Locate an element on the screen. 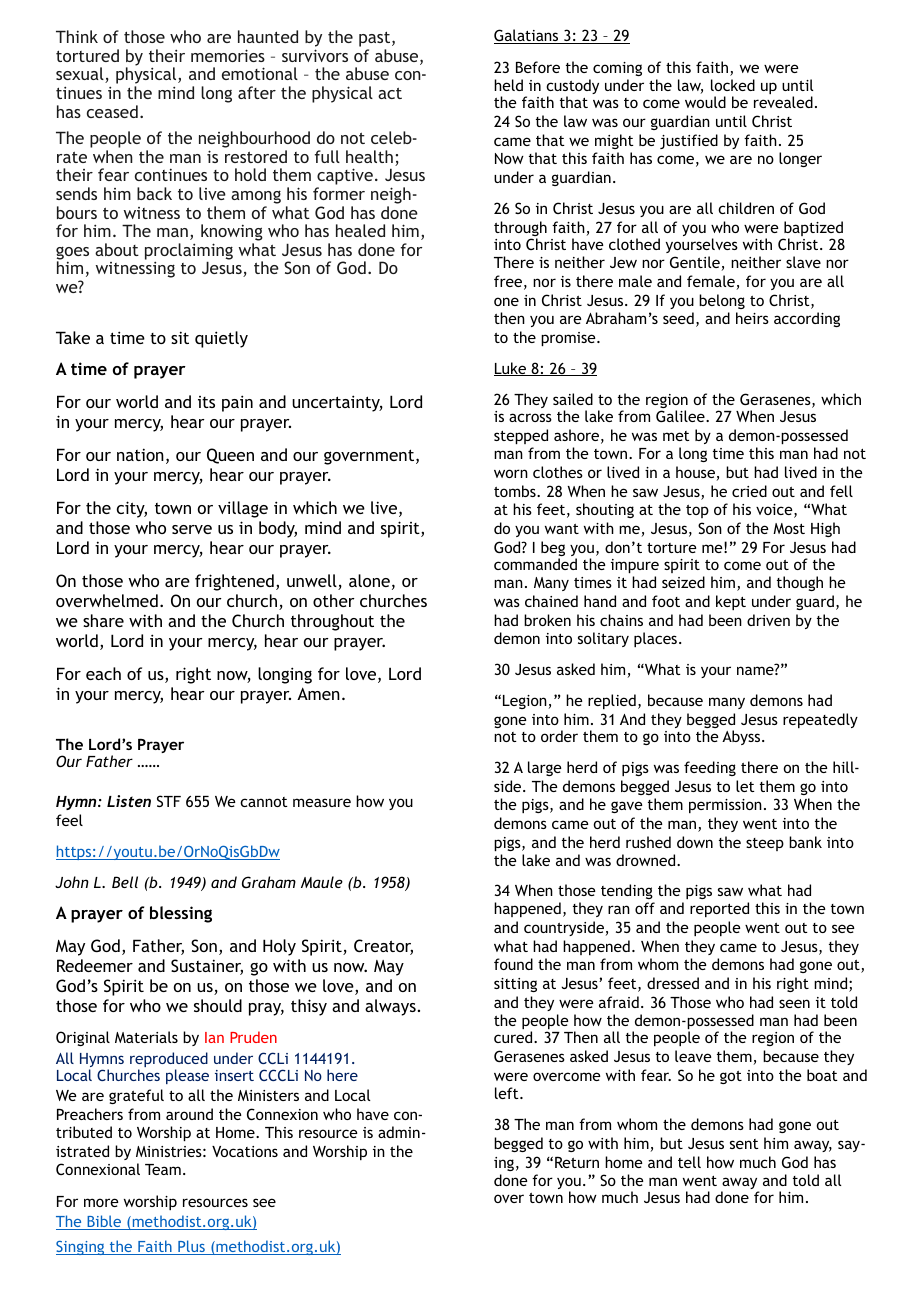 The height and width of the screenshot is (1308, 924). STF is located at coordinates (169, 801).
